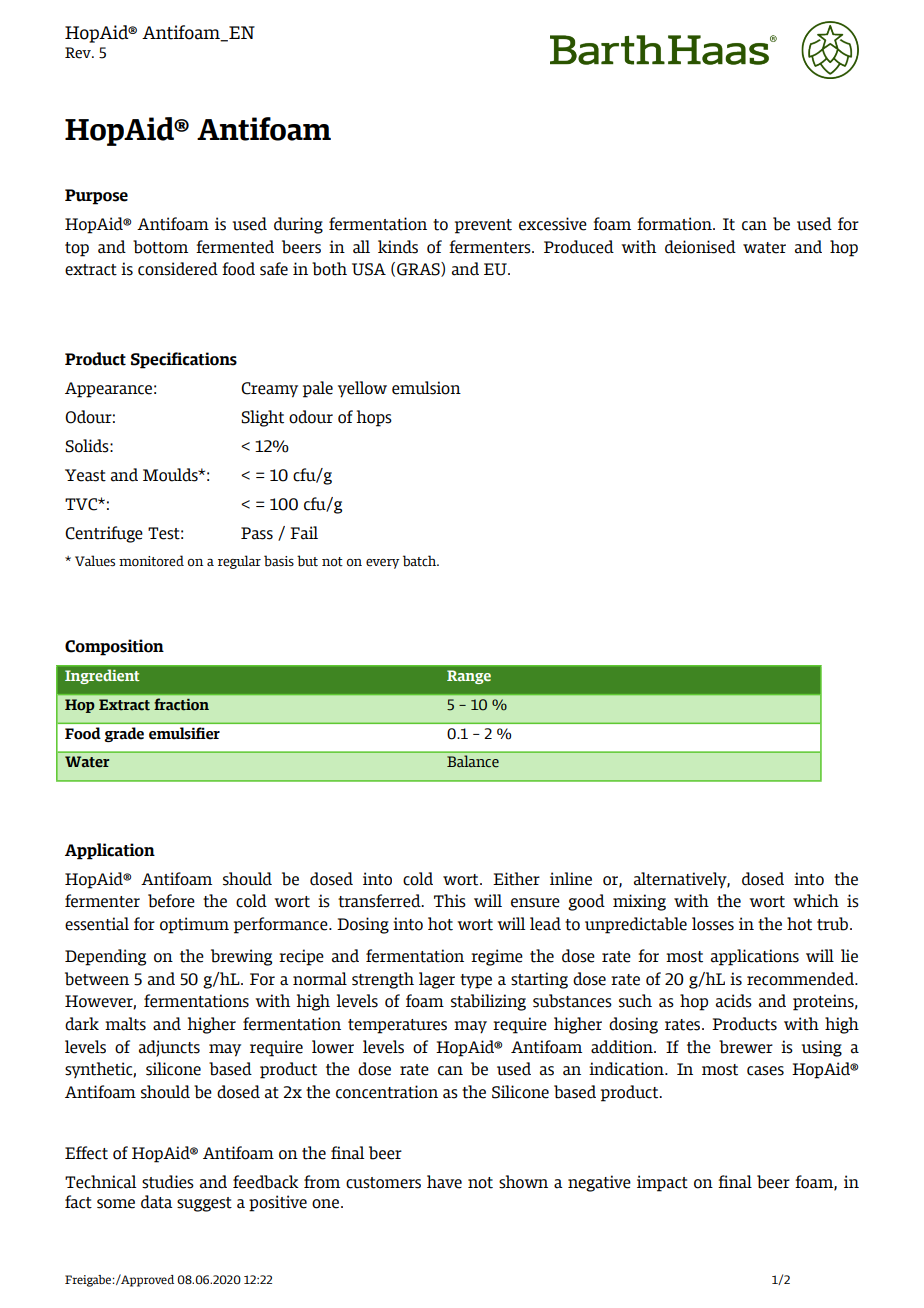 The image size is (924, 1308). Describe the element at coordinates (444, 1182) in the screenshot. I see `have` at that location.
